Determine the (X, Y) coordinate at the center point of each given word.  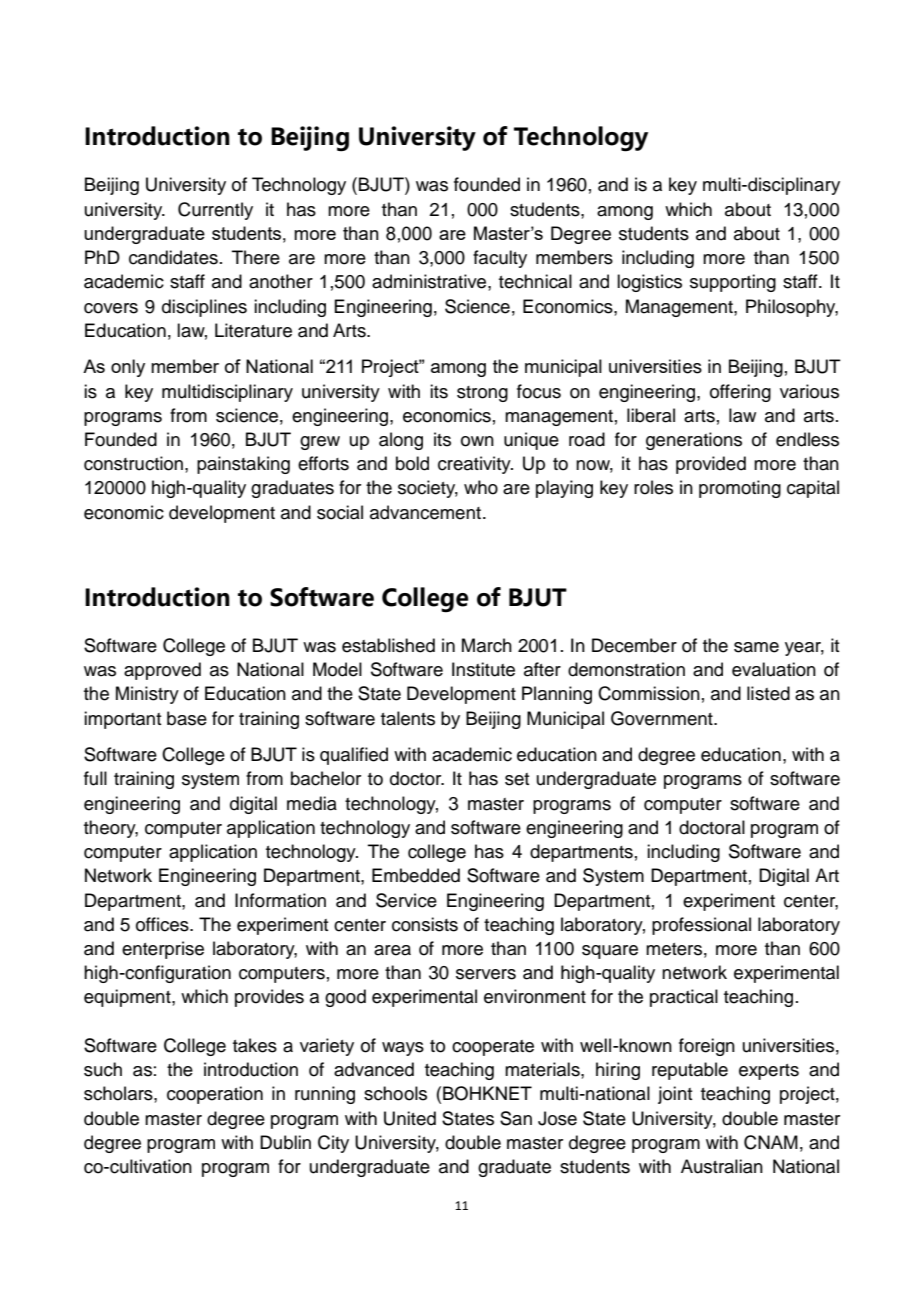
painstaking (243, 465)
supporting (733, 283)
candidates (173, 257)
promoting (740, 489)
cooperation (215, 1095)
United (410, 1118)
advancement (425, 512)
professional (701, 926)
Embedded (416, 875)
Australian (722, 1166)
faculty (500, 259)
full (95, 778)
